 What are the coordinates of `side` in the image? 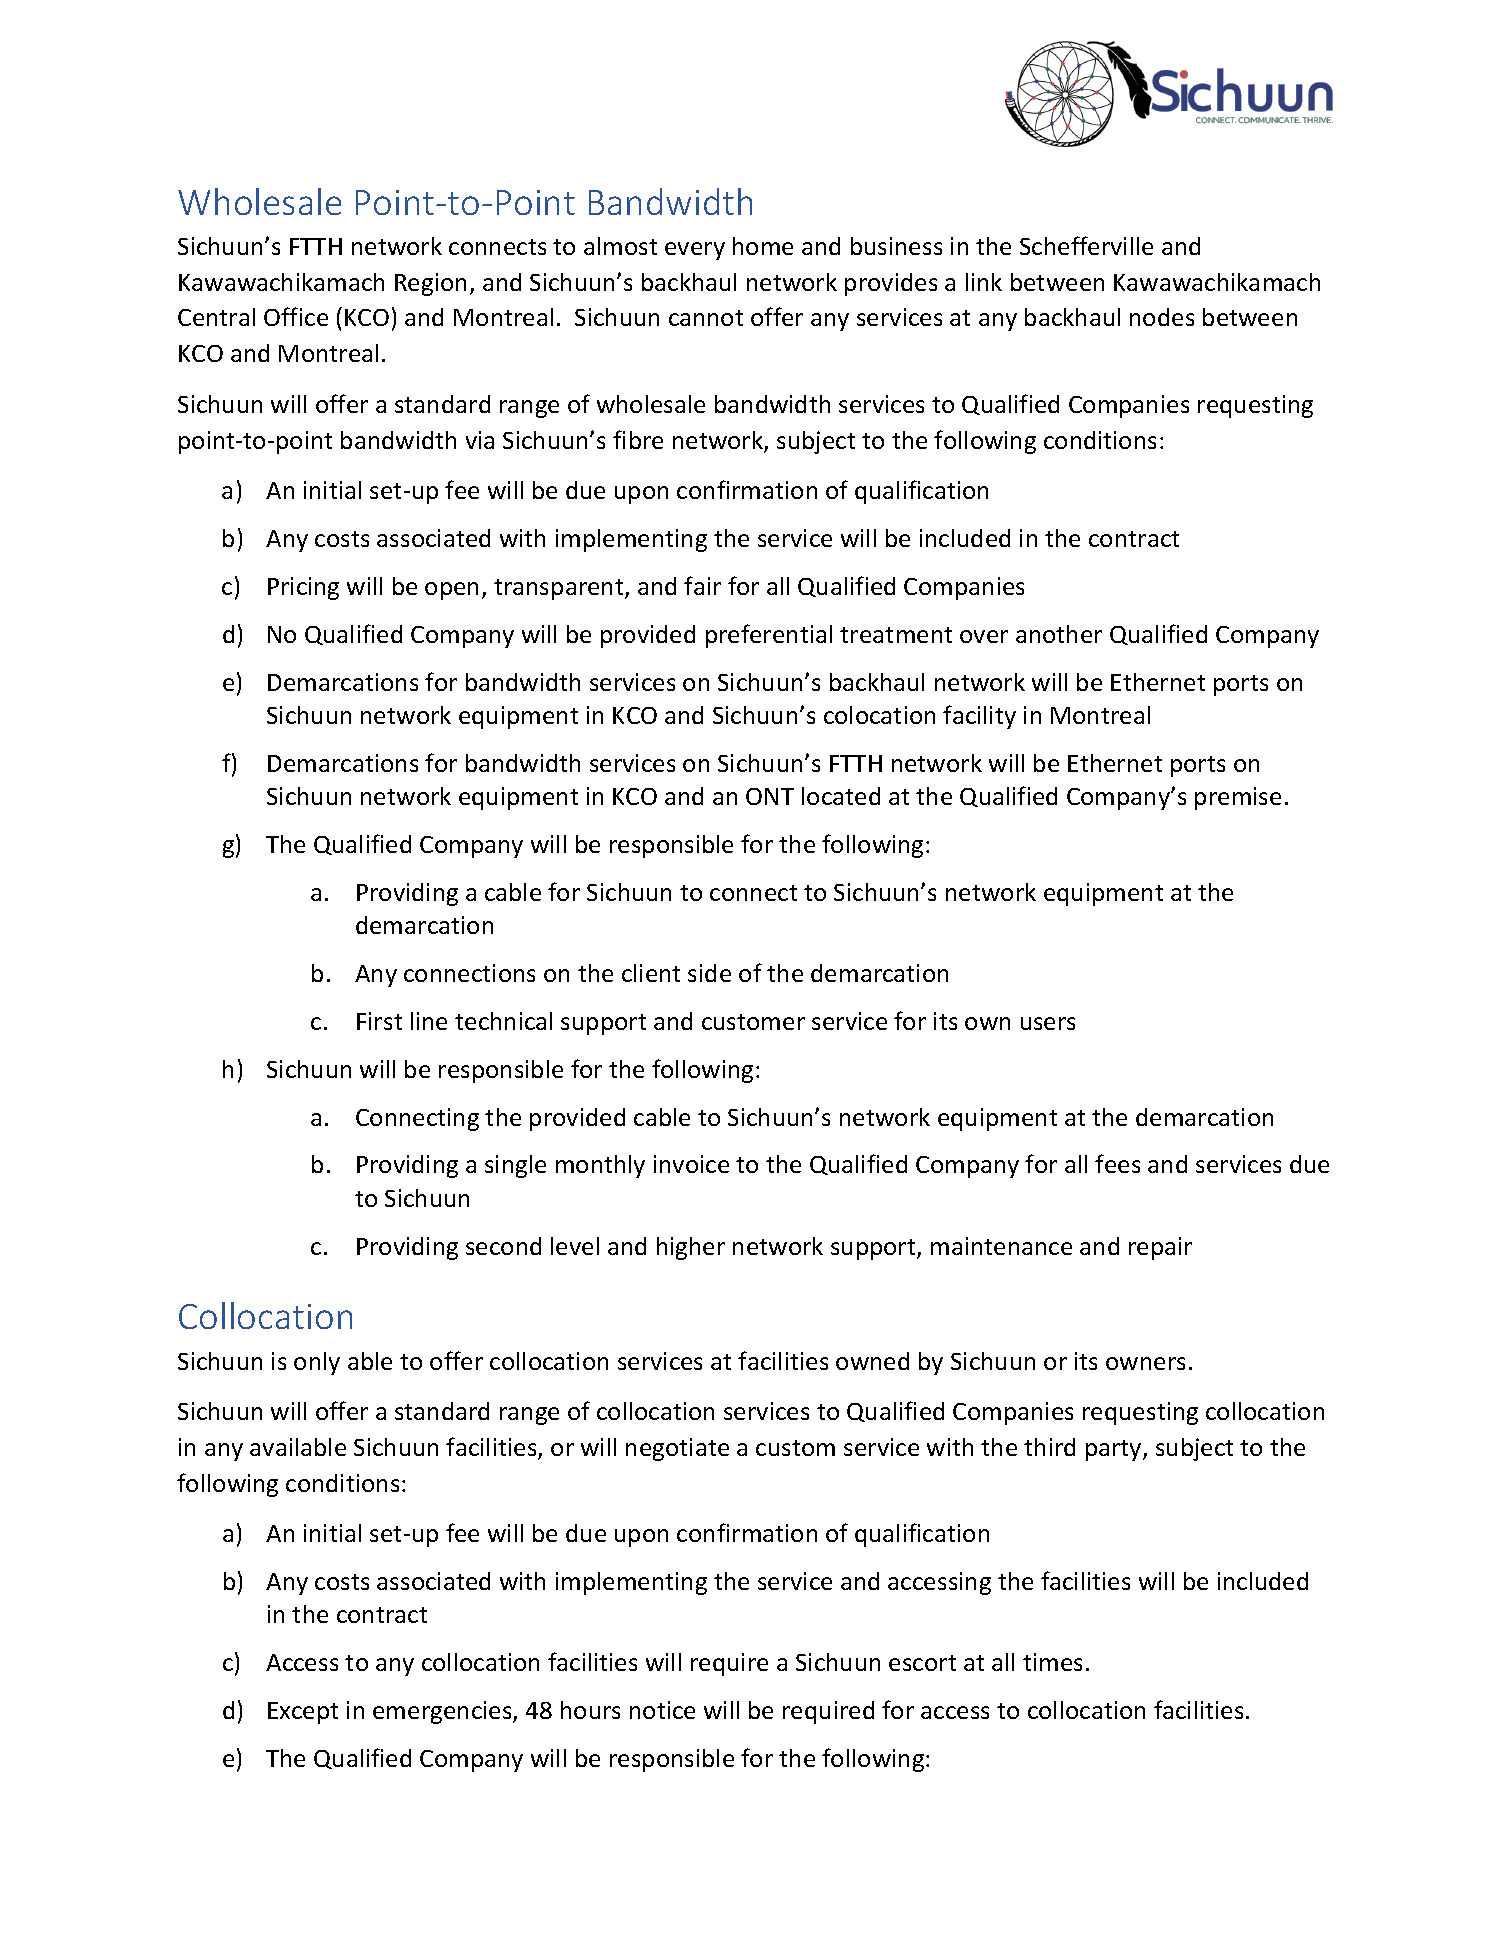 It's located at (709, 973).
